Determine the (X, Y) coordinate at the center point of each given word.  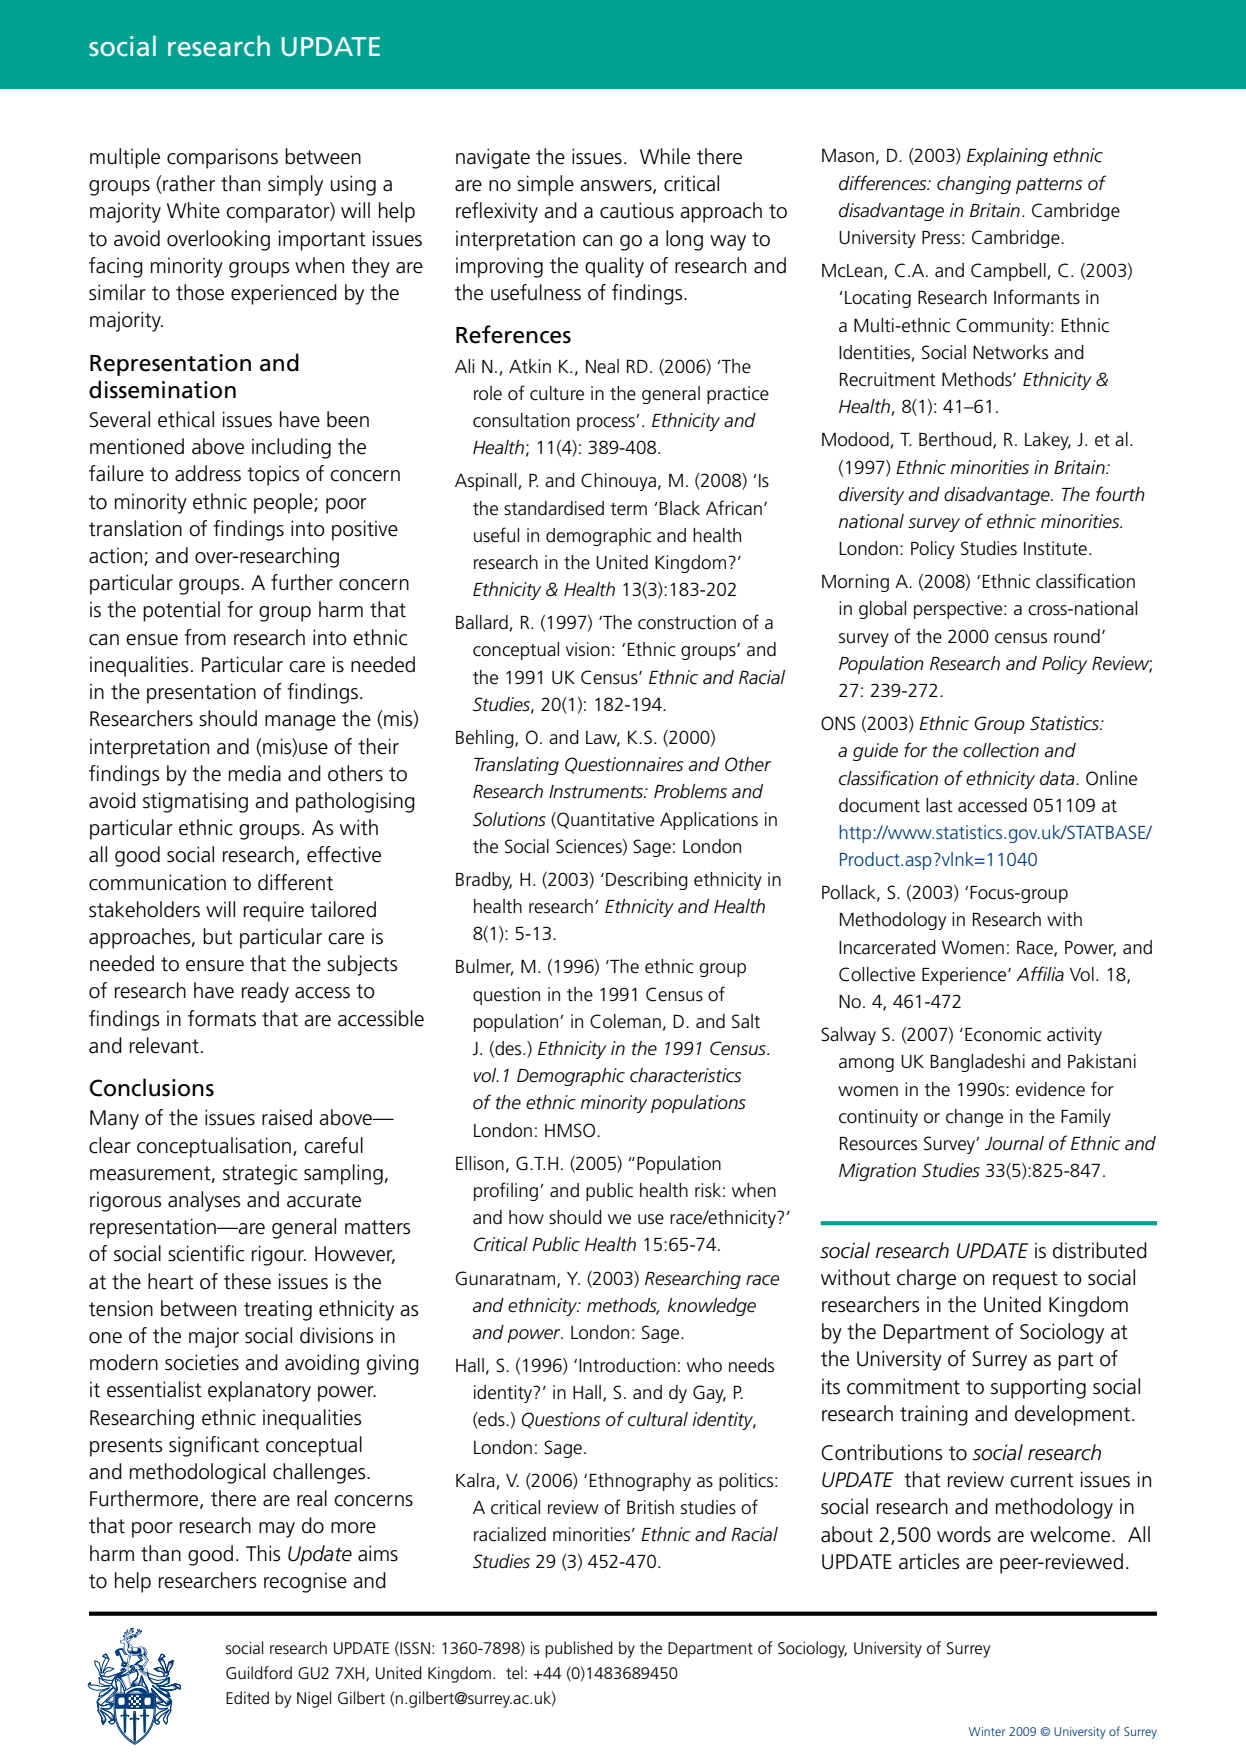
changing (974, 185)
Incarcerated (887, 947)
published (579, 1649)
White (193, 210)
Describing (647, 881)
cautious (637, 210)
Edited (247, 1697)
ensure (215, 966)
